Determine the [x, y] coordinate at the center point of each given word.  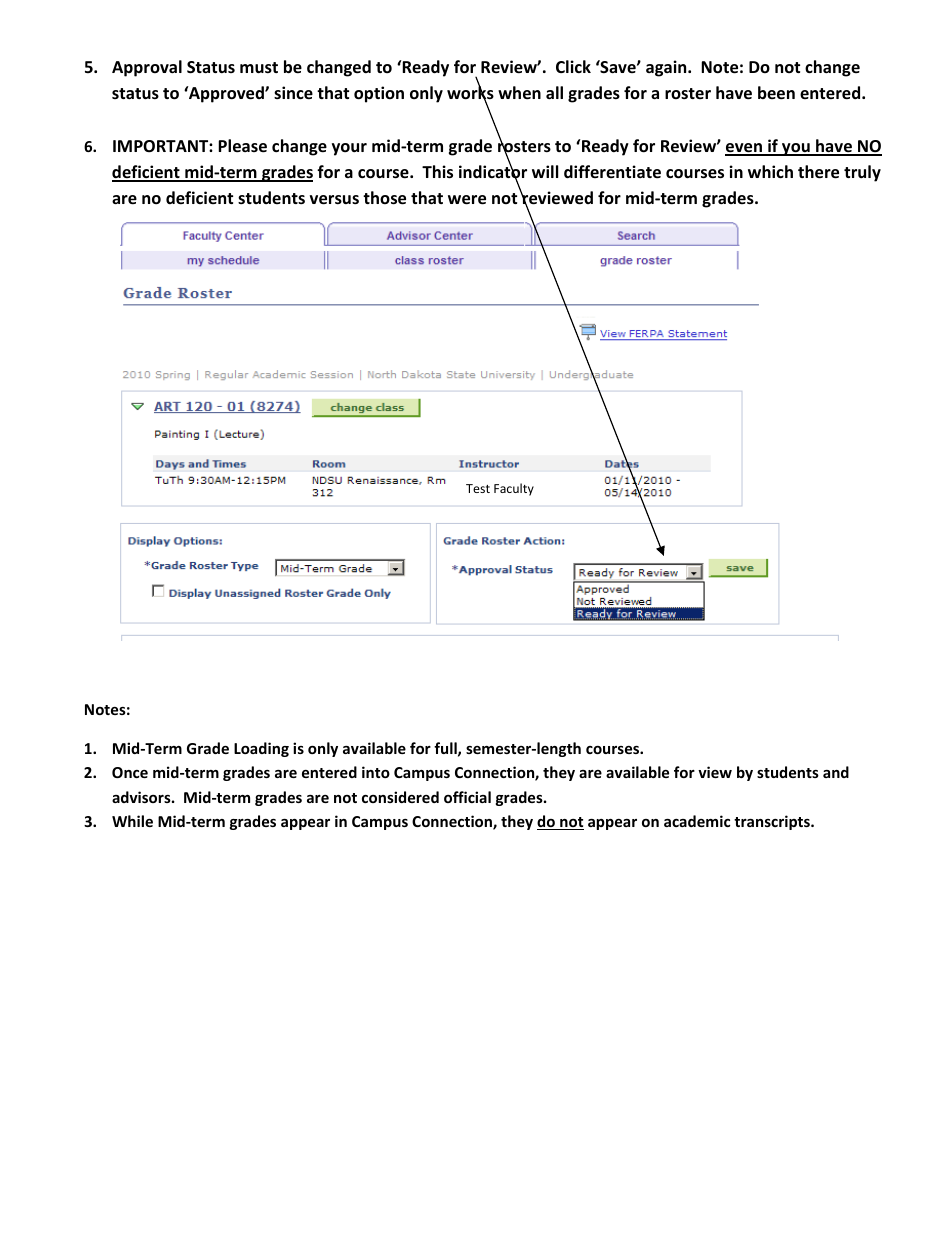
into [376, 772]
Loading [261, 749]
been [776, 93]
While [132, 821]
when [519, 93]
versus [334, 200]
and [836, 772]
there [818, 172]
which [770, 171]
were [467, 200]
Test [478, 488]
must [259, 68]
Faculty [514, 489]
